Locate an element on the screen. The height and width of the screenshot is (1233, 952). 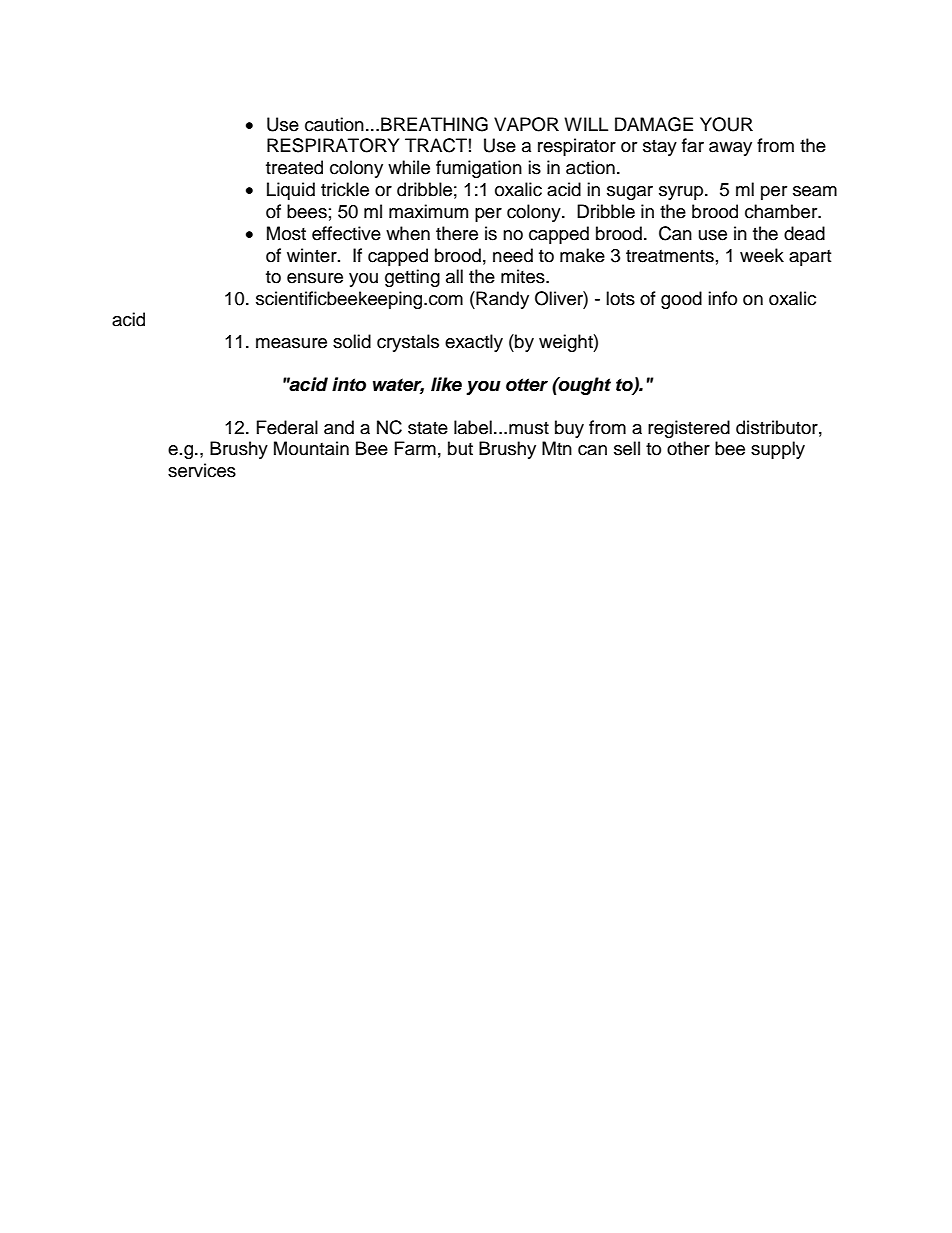
Mountain is located at coordinates (311, 448).
